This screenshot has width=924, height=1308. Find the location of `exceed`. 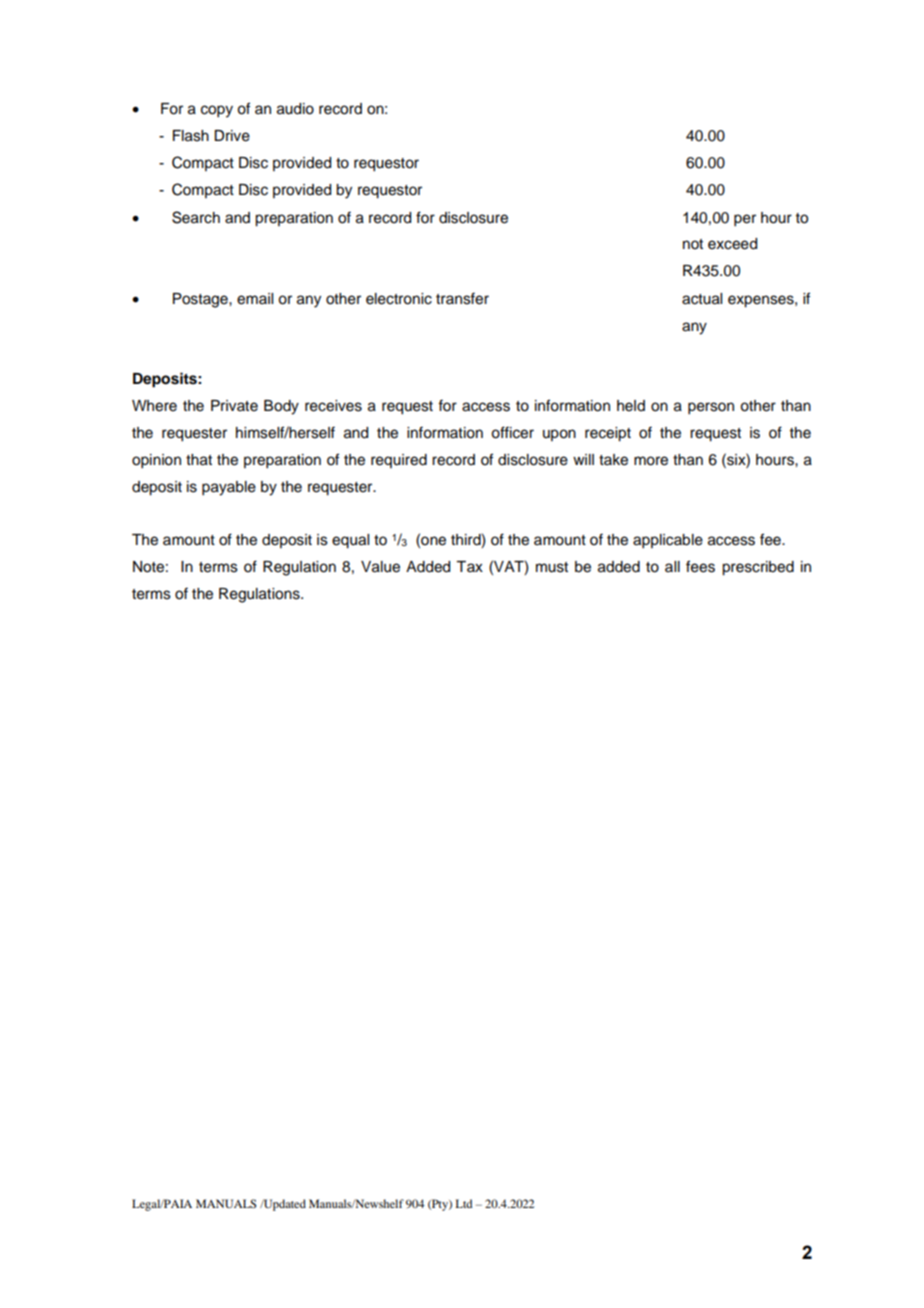

exceed is located at coordinates (732, 244).
